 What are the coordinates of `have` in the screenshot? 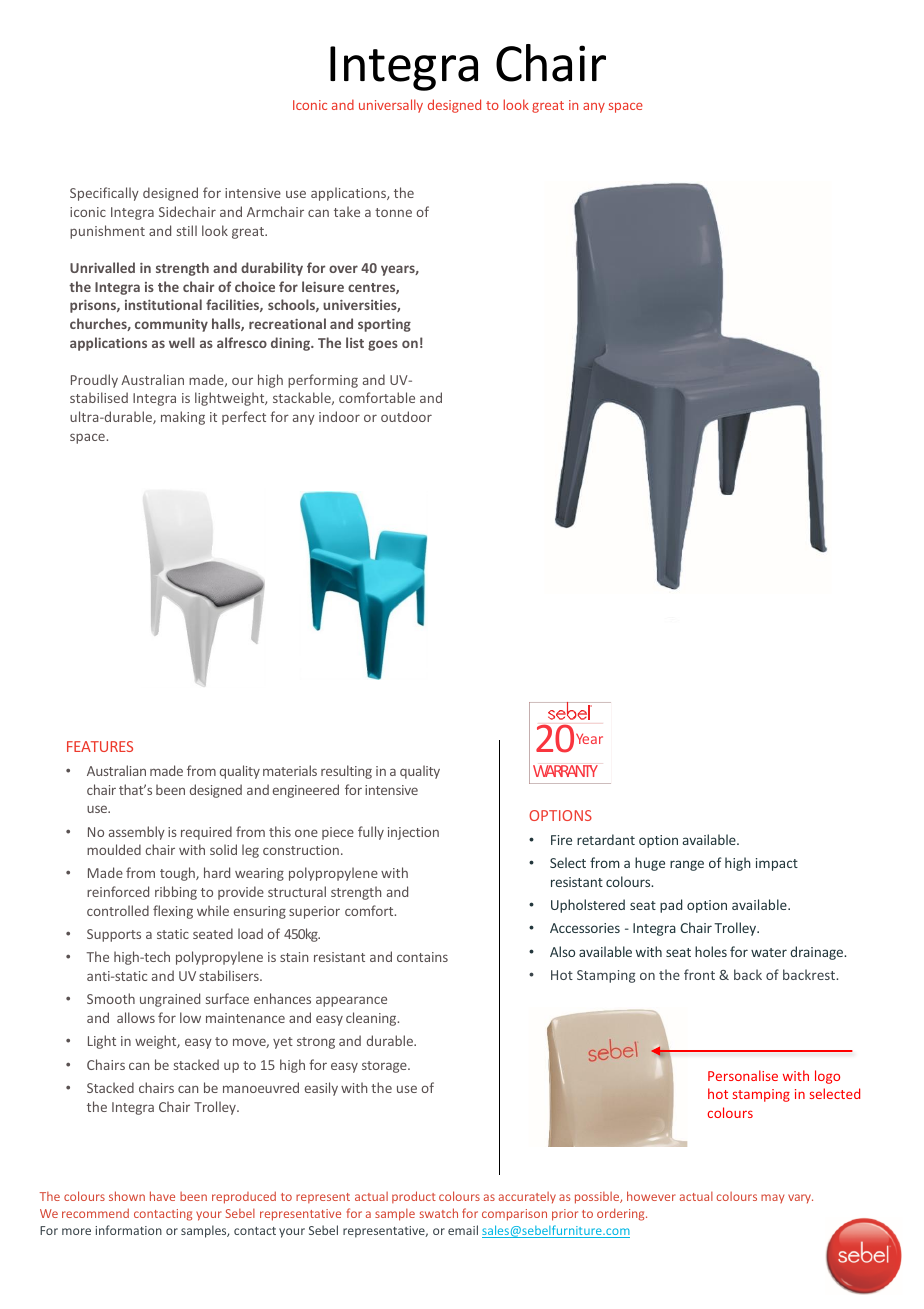 It's located at (162, 1196).
